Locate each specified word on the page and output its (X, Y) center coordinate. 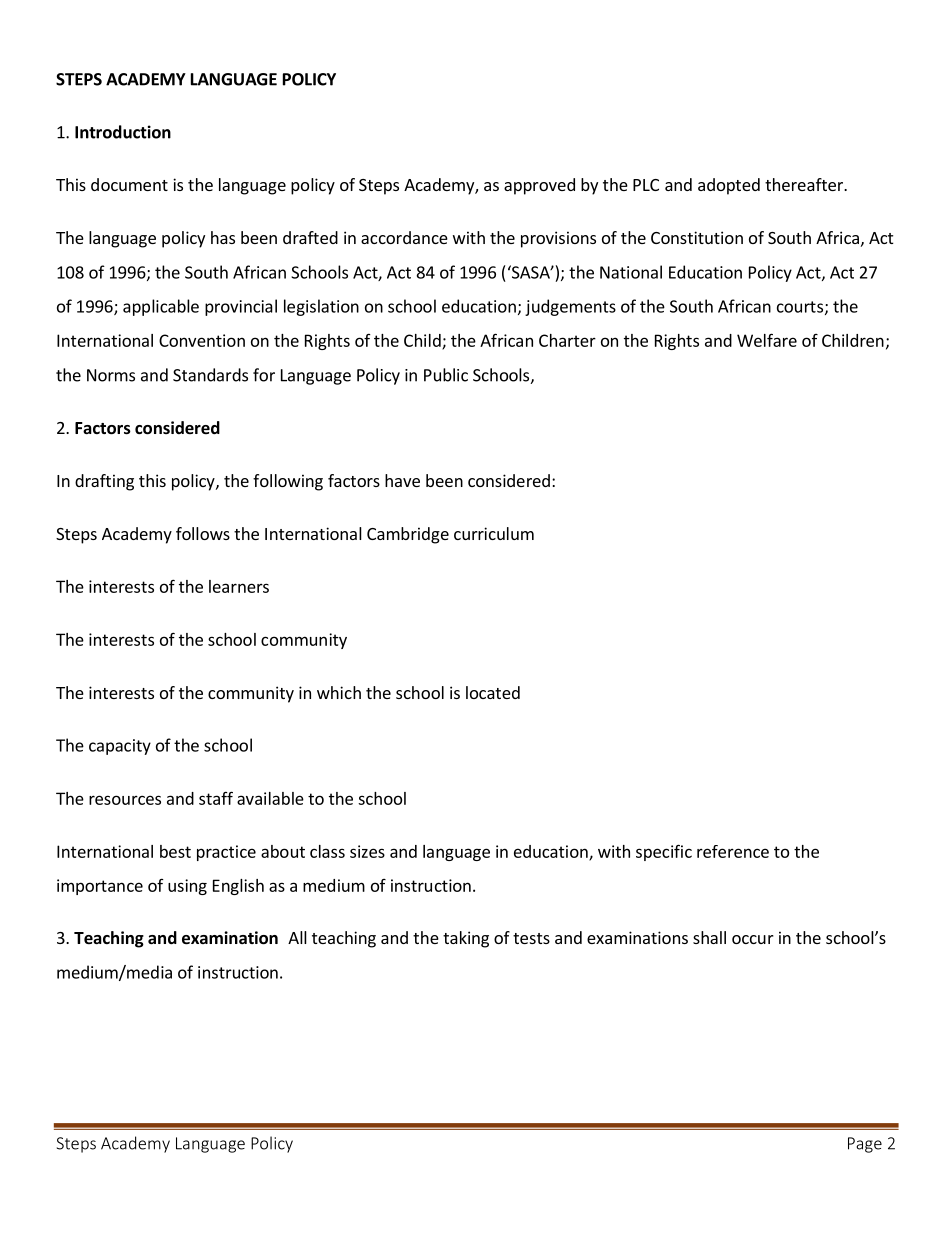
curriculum (494, 533)
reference (733, 851)
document (129, 184)
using (187, 887)
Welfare (767, 340)
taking (466, 939)
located (493, 692)
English (238, 887)
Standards (210, 375)
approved (539, 186)
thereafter (805, 184)
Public (446, 375)
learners (239, 586)
